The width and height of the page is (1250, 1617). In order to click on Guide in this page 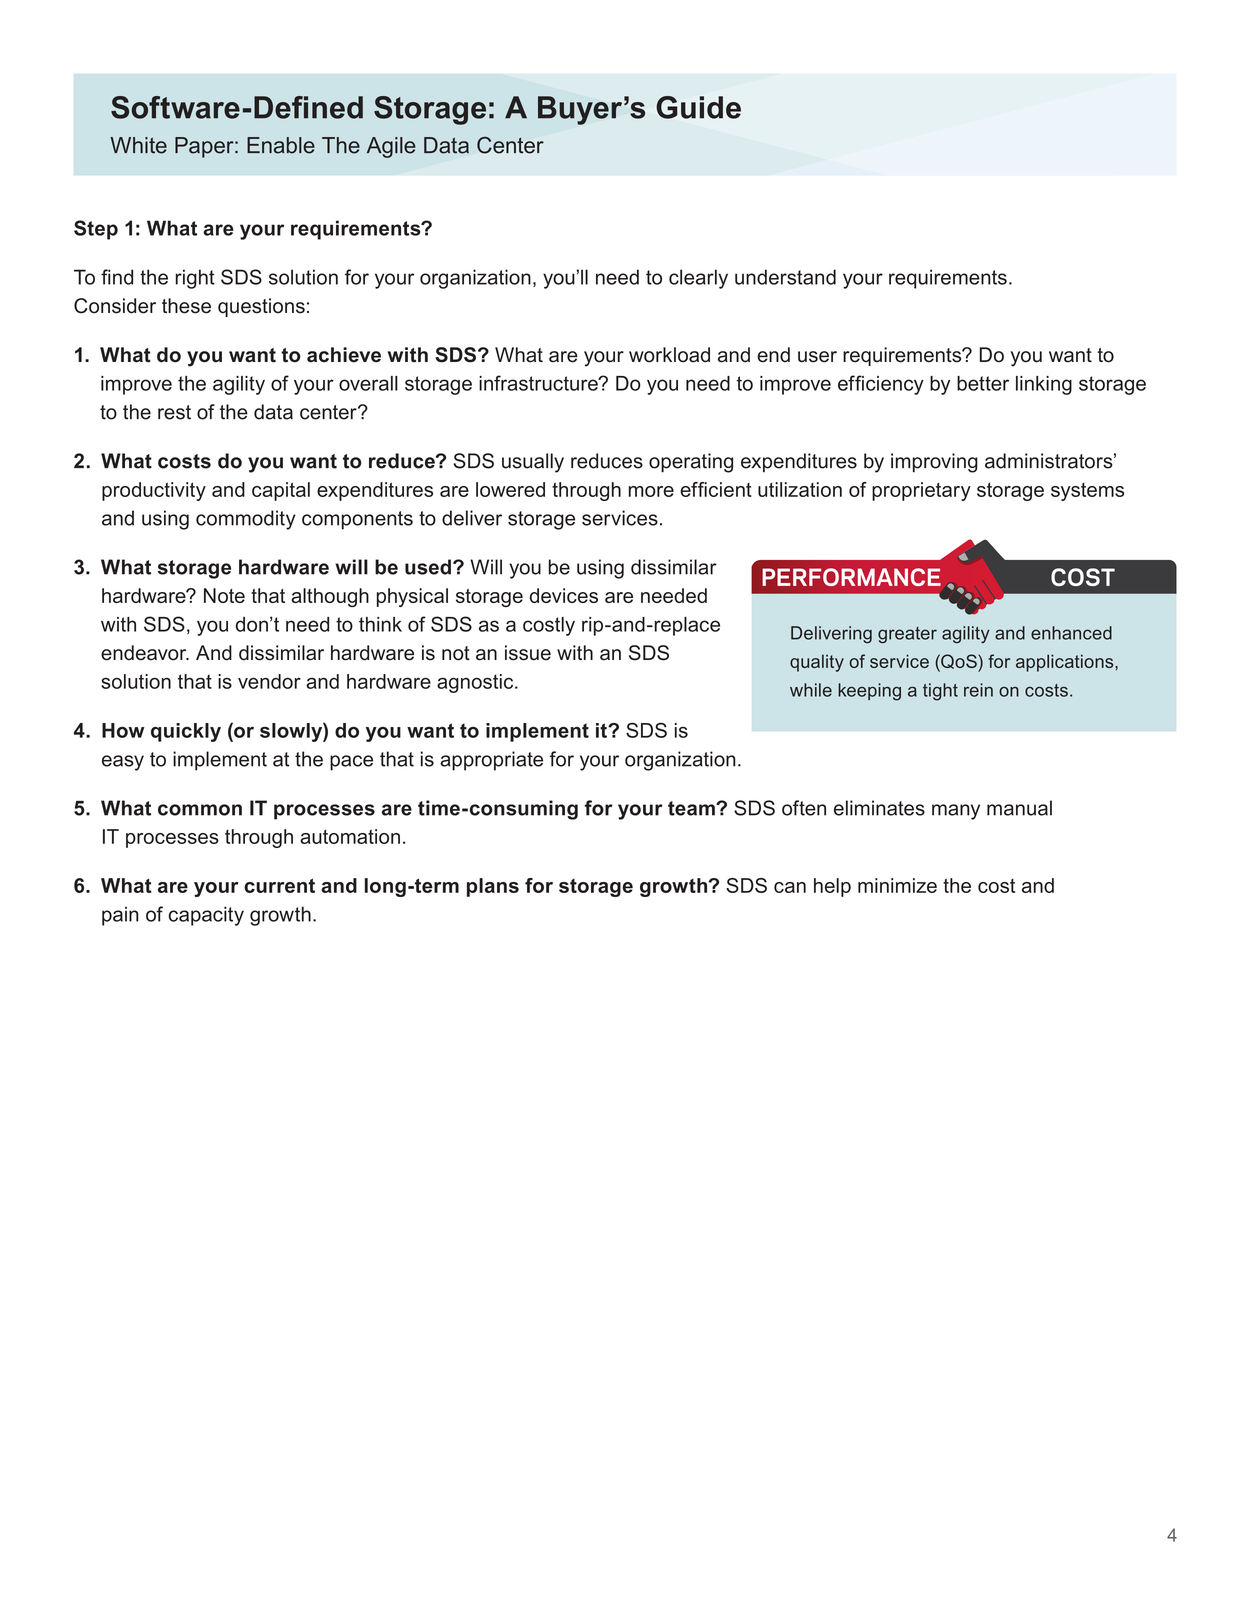, I will do `click(698, 107)`.
